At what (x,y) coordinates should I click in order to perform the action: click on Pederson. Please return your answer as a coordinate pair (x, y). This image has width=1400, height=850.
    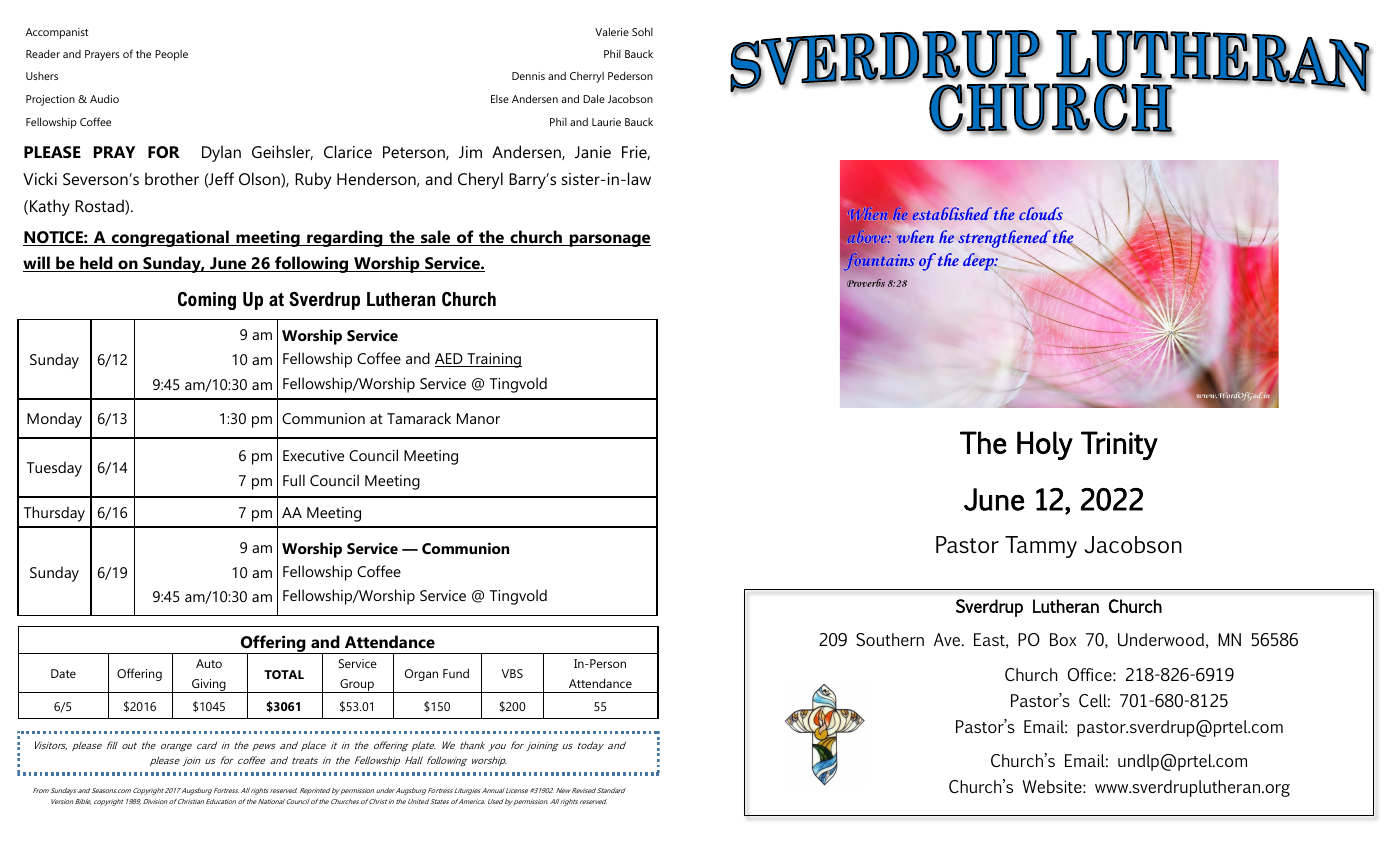
    Looking at the image, I should click on (630, 76).
